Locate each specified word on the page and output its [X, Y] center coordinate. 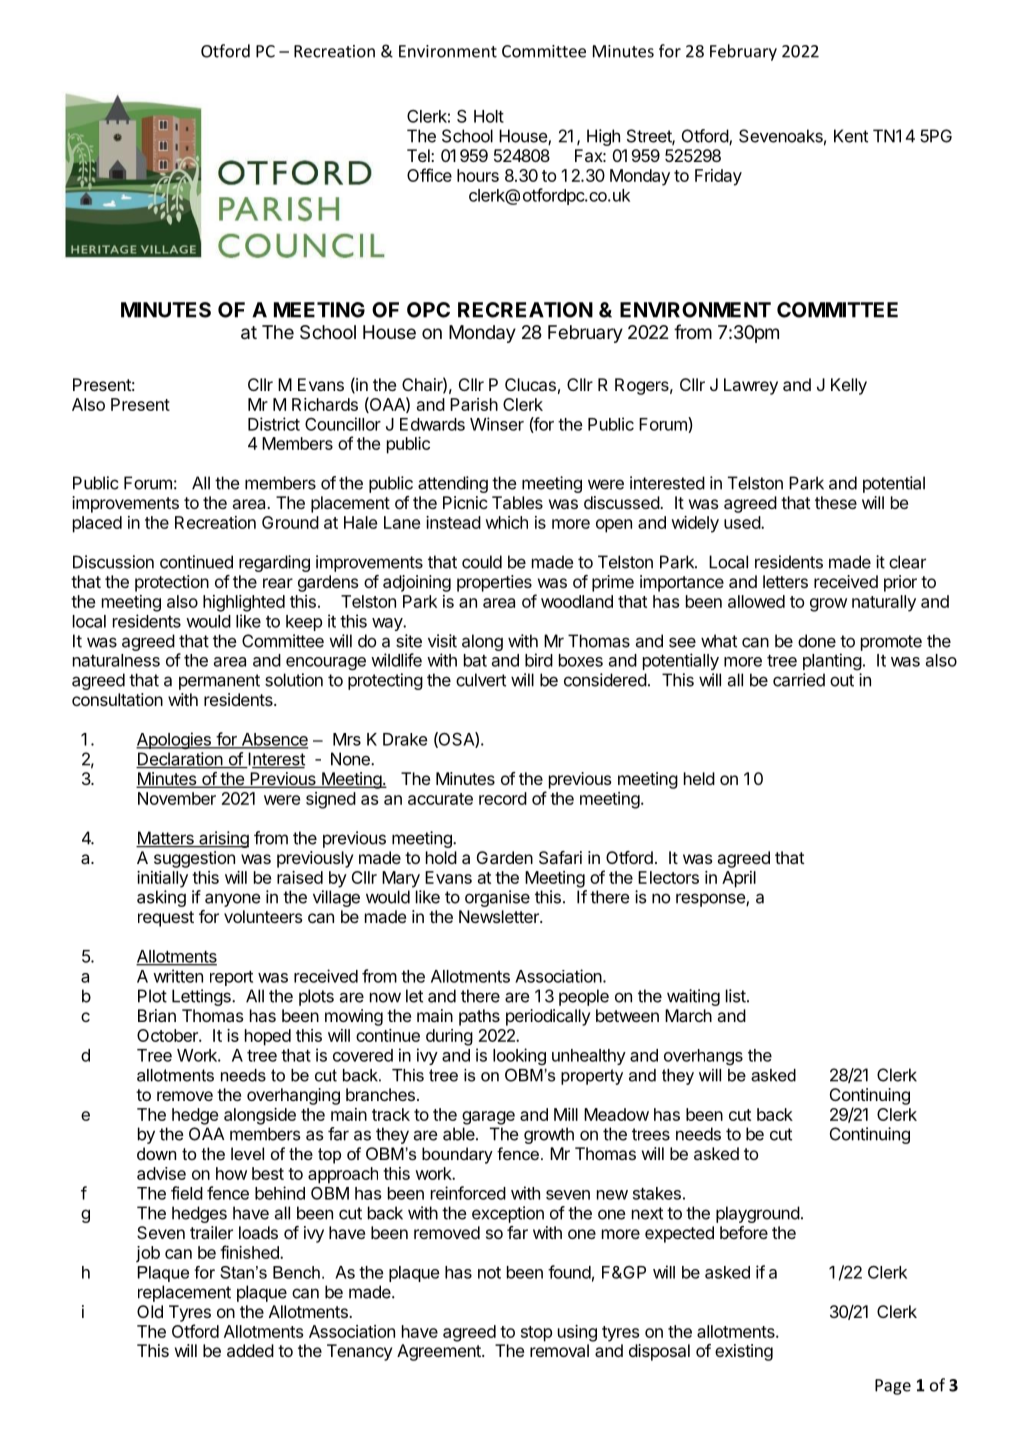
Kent [851, 136]
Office [429, 175]
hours [478, 175]
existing [744, 1352]
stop [536, 1334]
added [250, 1350]
